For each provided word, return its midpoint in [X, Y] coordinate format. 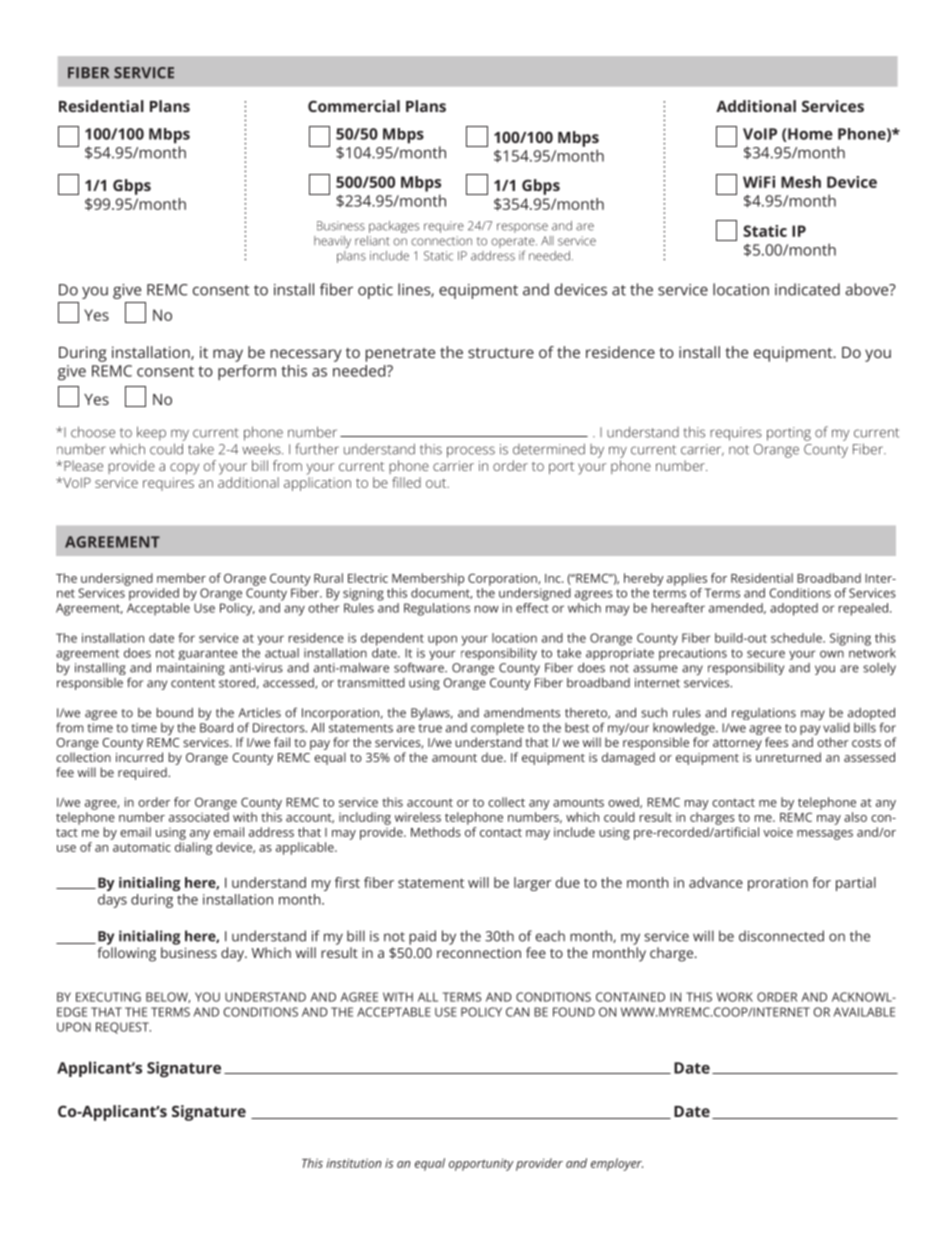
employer [617, 1164]
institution [354, 1163]
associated [199, 817]
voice [778, 832]
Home [809, 135]
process [471, 452]
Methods [436, 832]
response [522, 228]
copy [184, 469]
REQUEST [123, 1028]
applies [687, 579]
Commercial [354, 106]
